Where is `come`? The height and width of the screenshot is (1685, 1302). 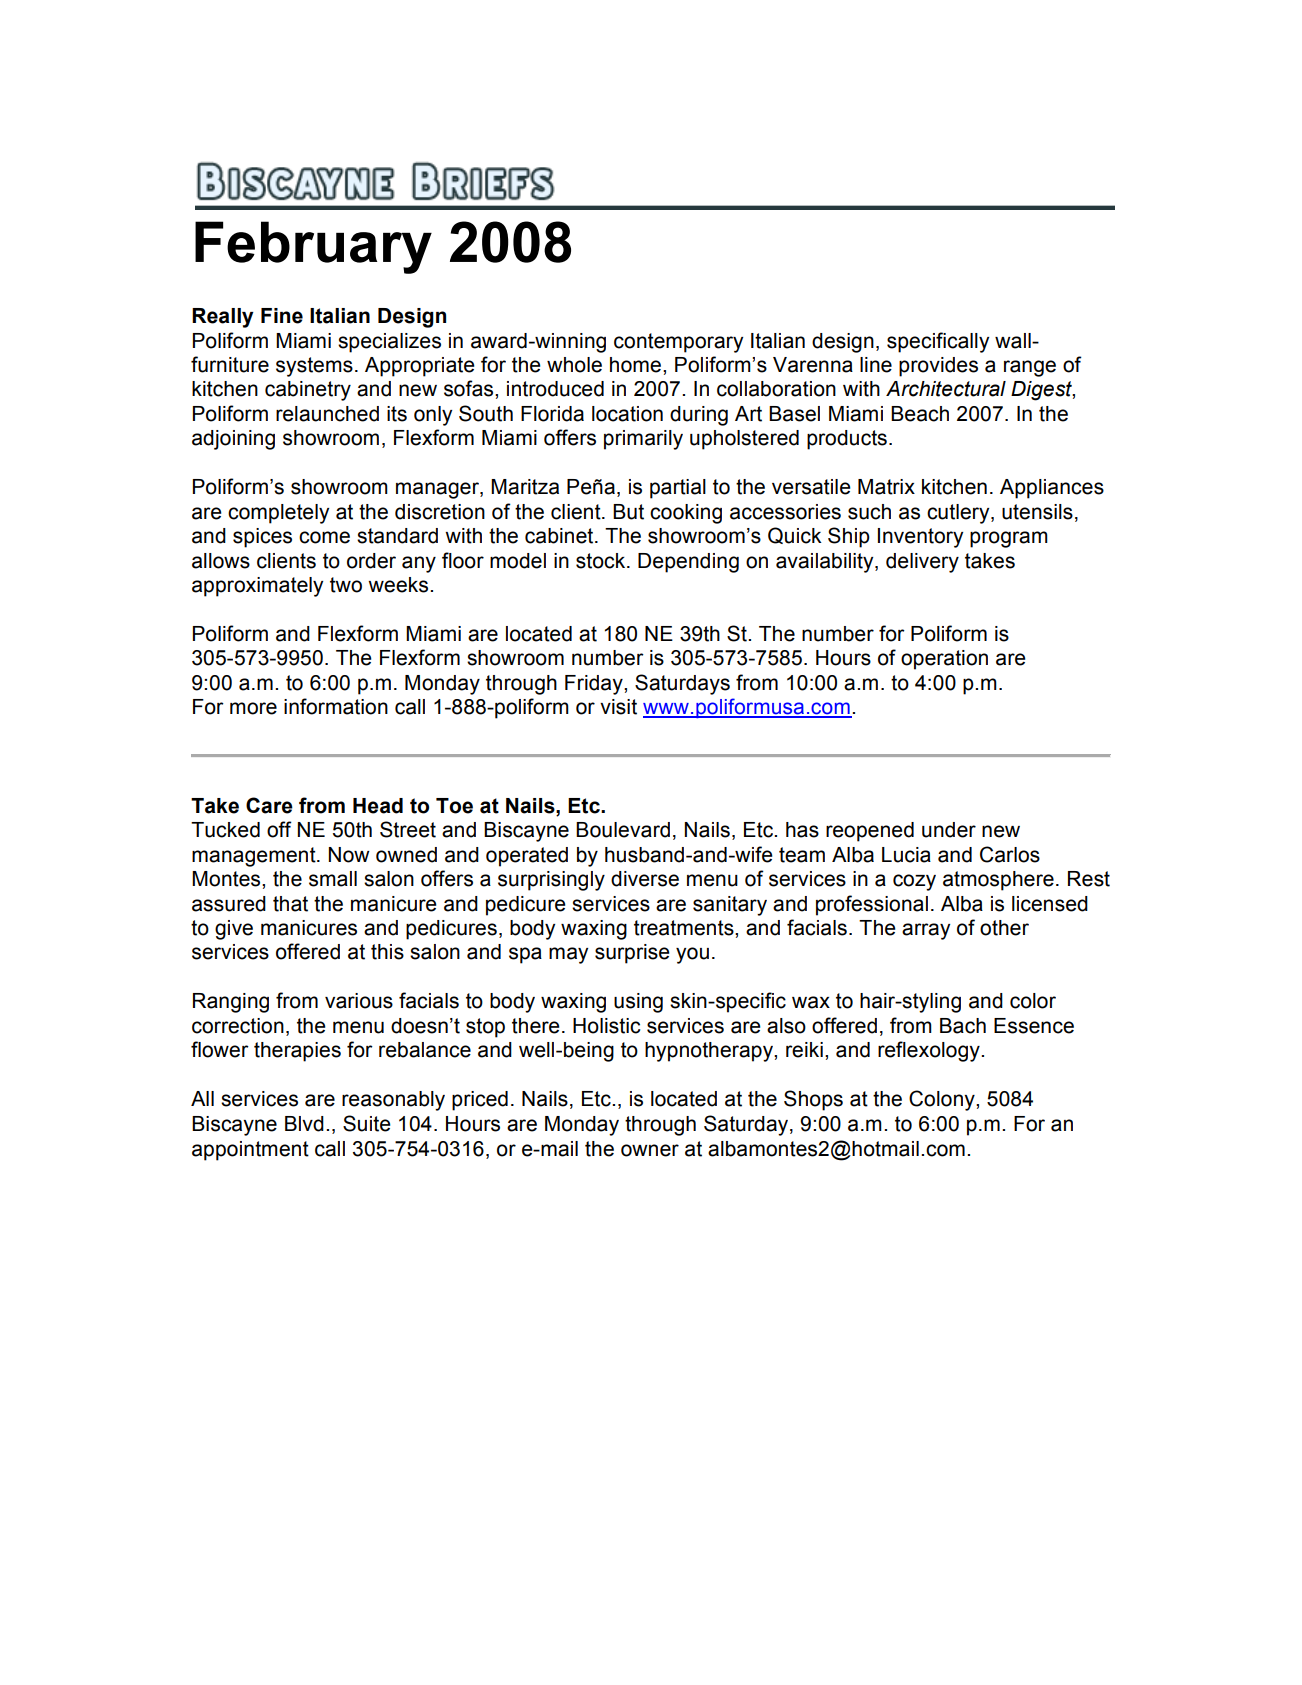
come is located at coordinates (324, 537).
